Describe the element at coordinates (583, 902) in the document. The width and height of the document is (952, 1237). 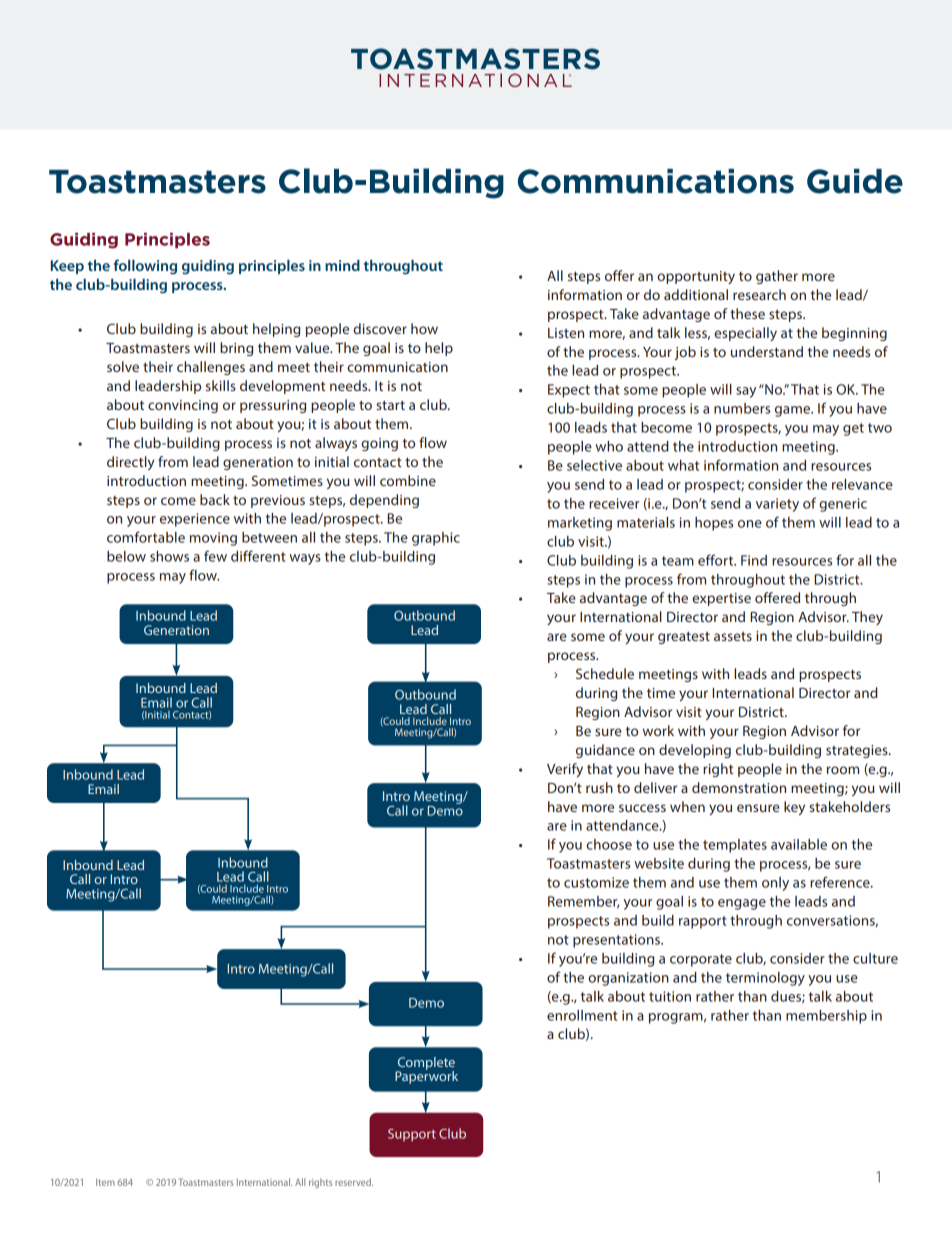
I see `Remember` at that location.
